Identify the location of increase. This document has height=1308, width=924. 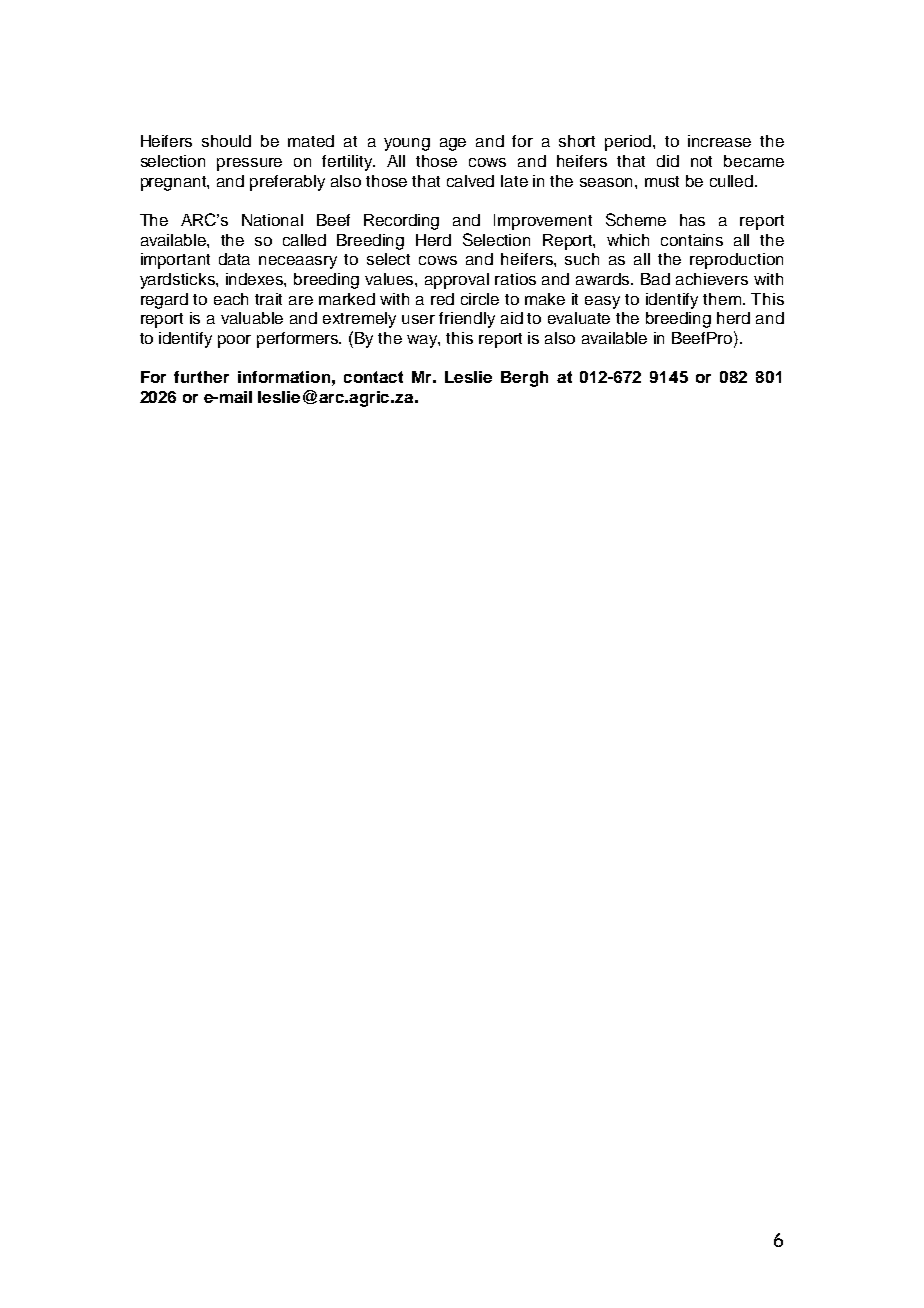
(719, 141).
